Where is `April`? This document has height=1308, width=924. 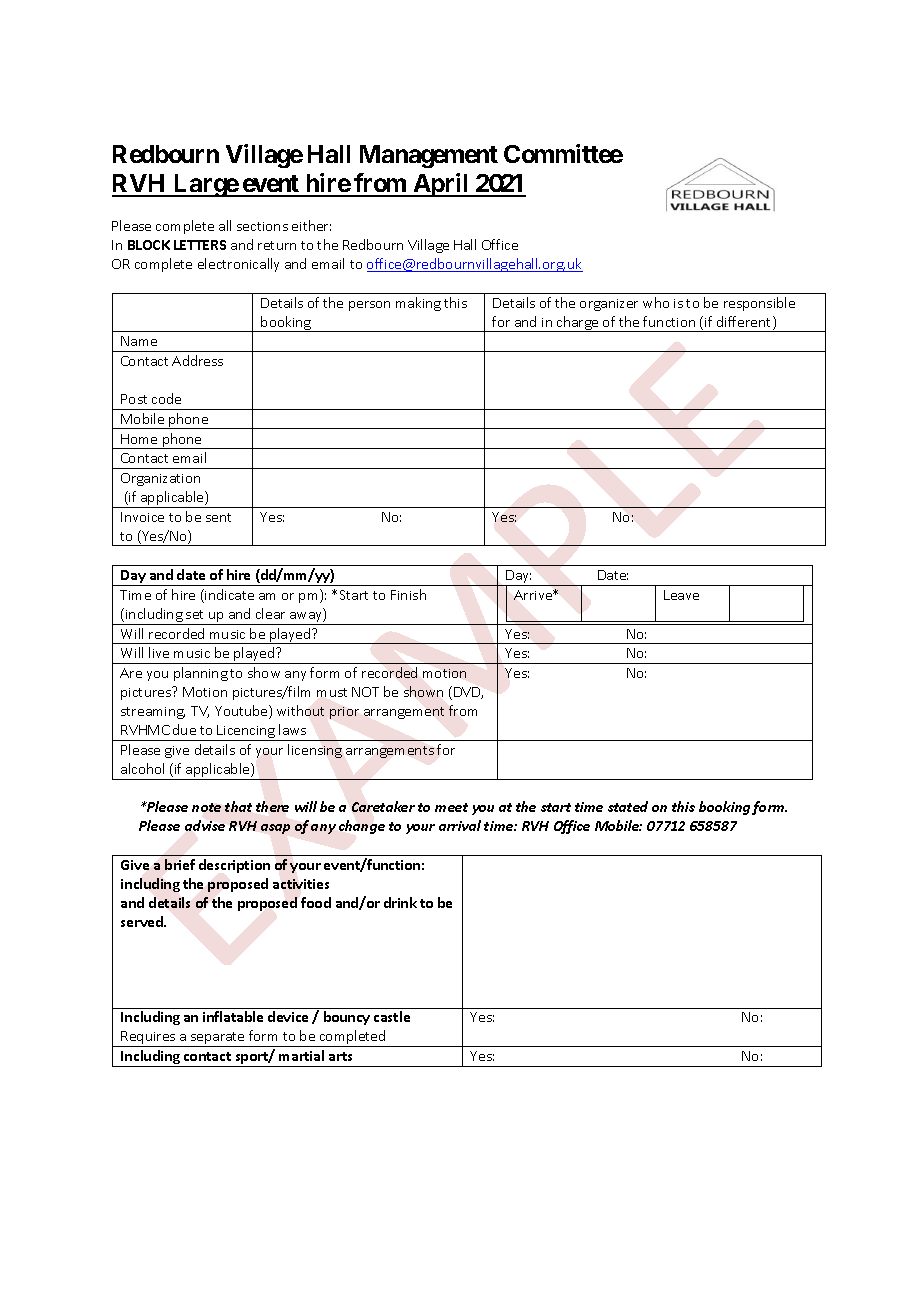 April is located at coordinates (441, 185).
